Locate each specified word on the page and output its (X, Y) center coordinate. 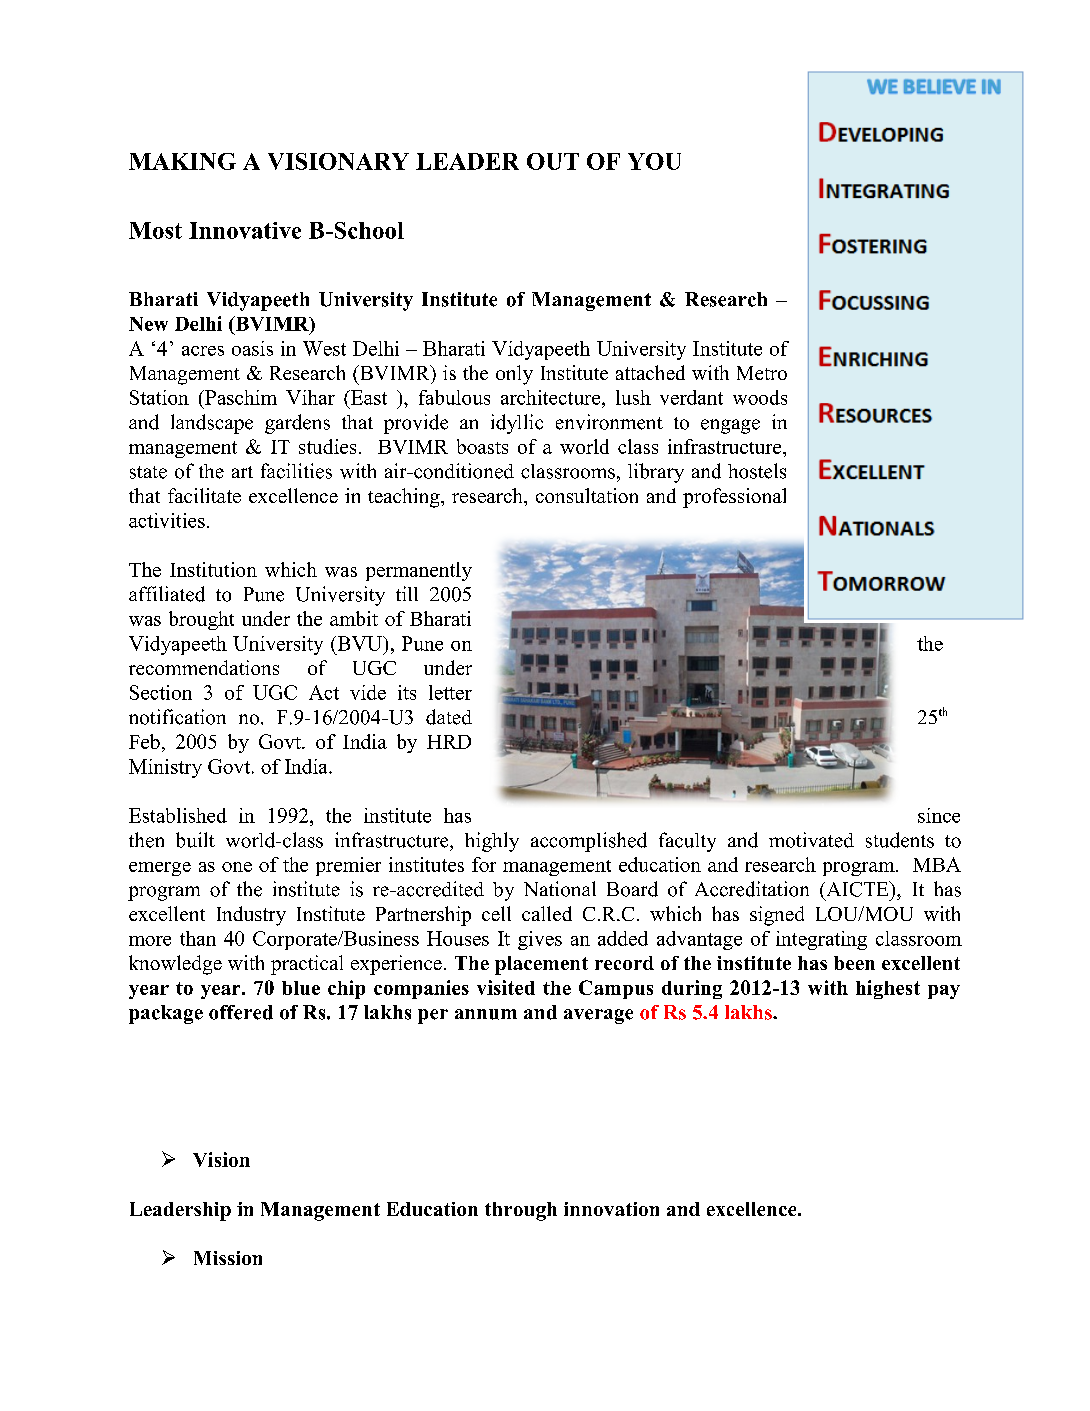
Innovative (245, 230)
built (195, 840)
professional (734, 498)
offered (241, 1012)
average (598, 1016)
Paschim (240, 397)
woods (760, 397)
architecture (552, 397)
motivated (811, 840)
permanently (419, 571)
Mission (228, 1258)
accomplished (589, 842)
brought (201, 620)
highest (888, 989)
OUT (553, 161)
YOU (654, 161)
